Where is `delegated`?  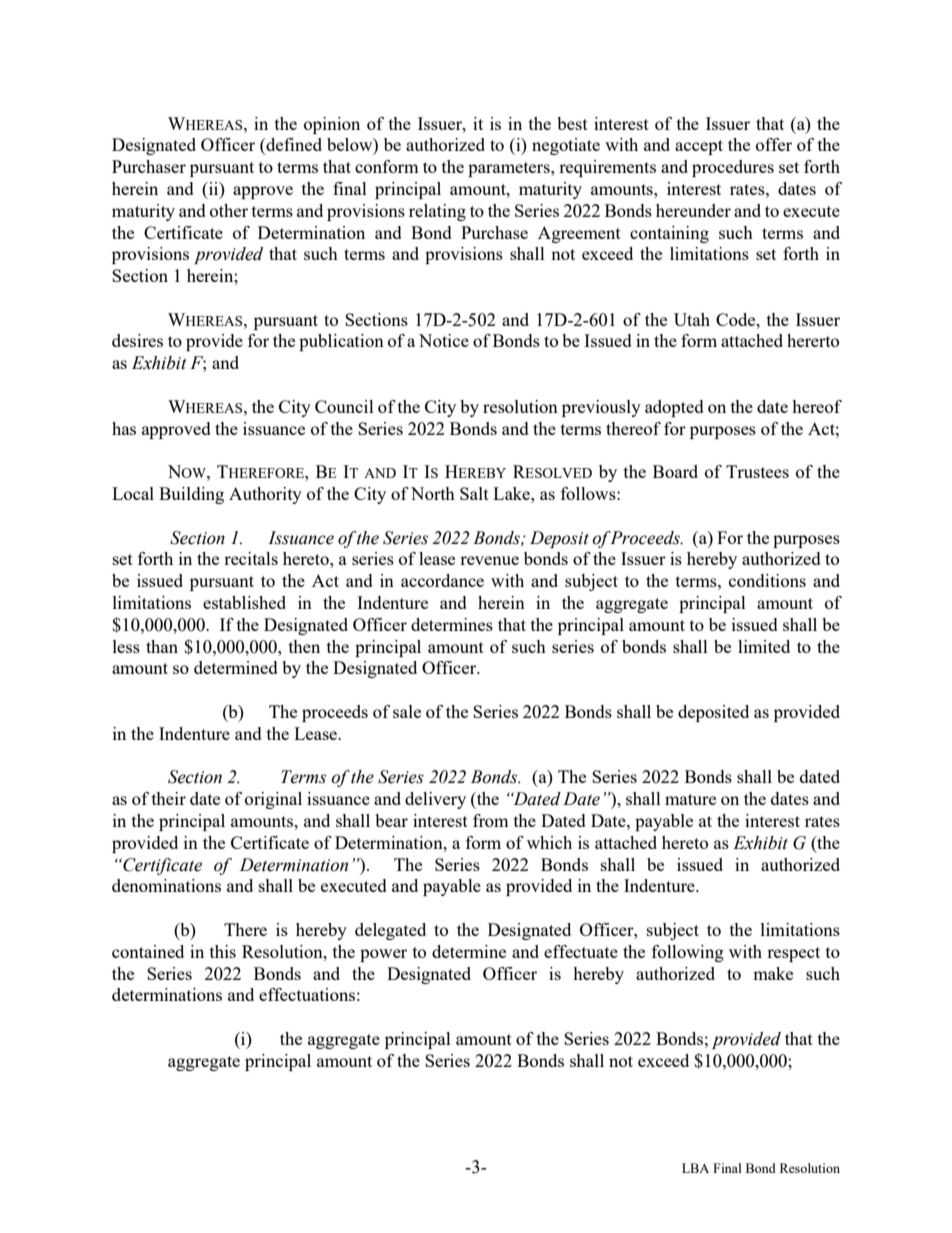 delegated is located at coordinates (390, 931).
